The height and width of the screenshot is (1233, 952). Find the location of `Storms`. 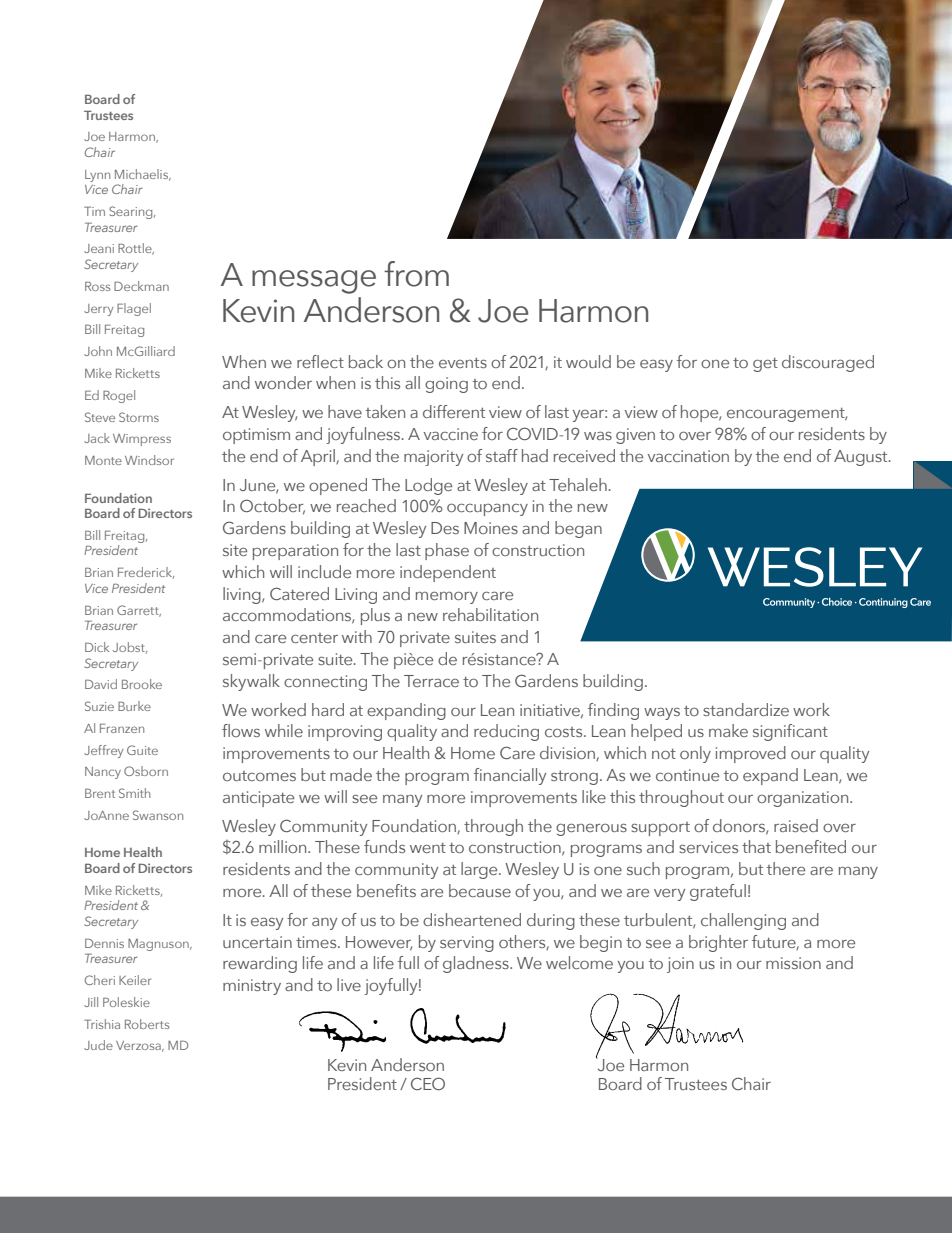

Storms is located at coordinates (139, 417).
